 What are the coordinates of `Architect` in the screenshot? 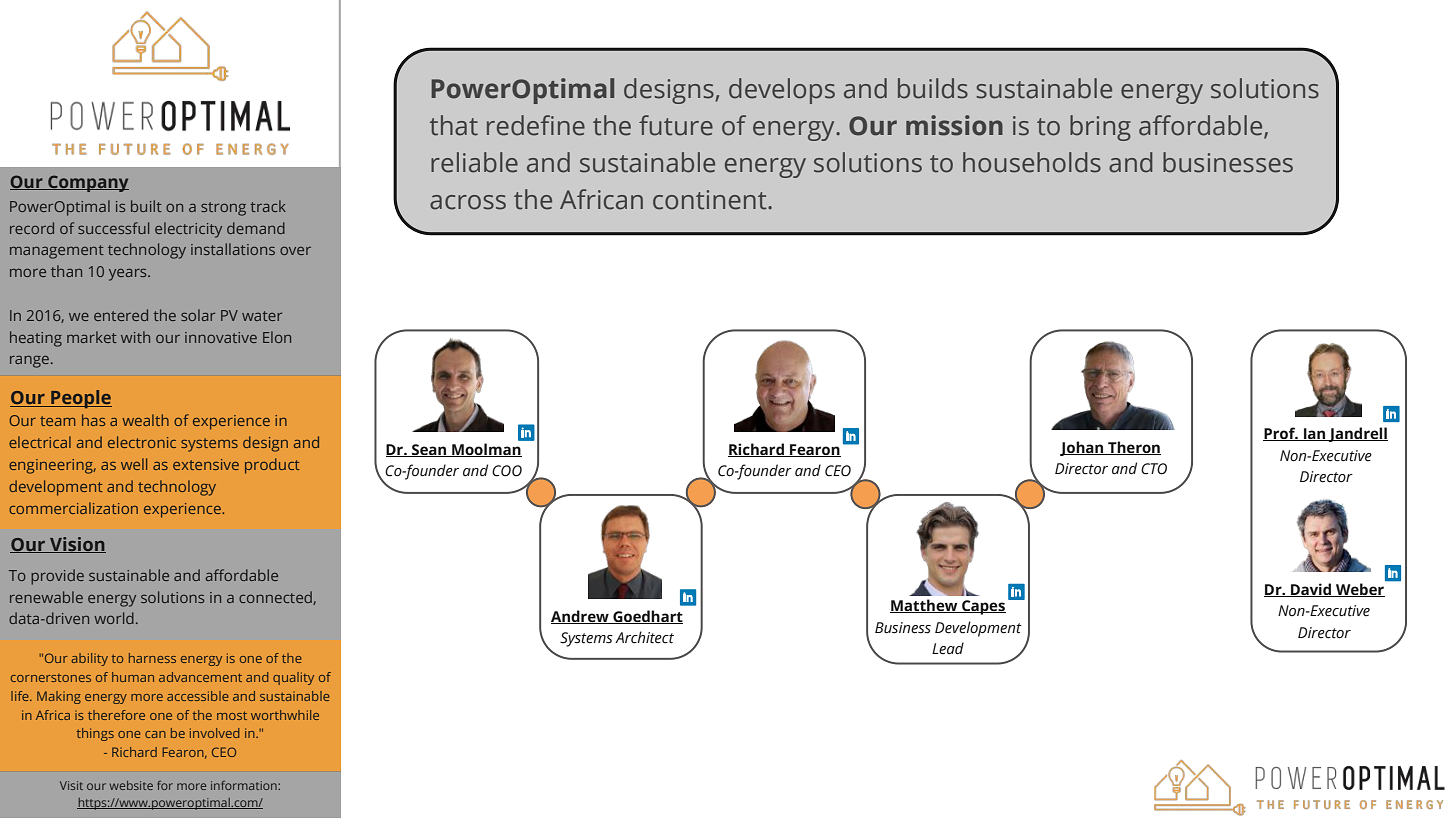 It's located at (644, 637).
